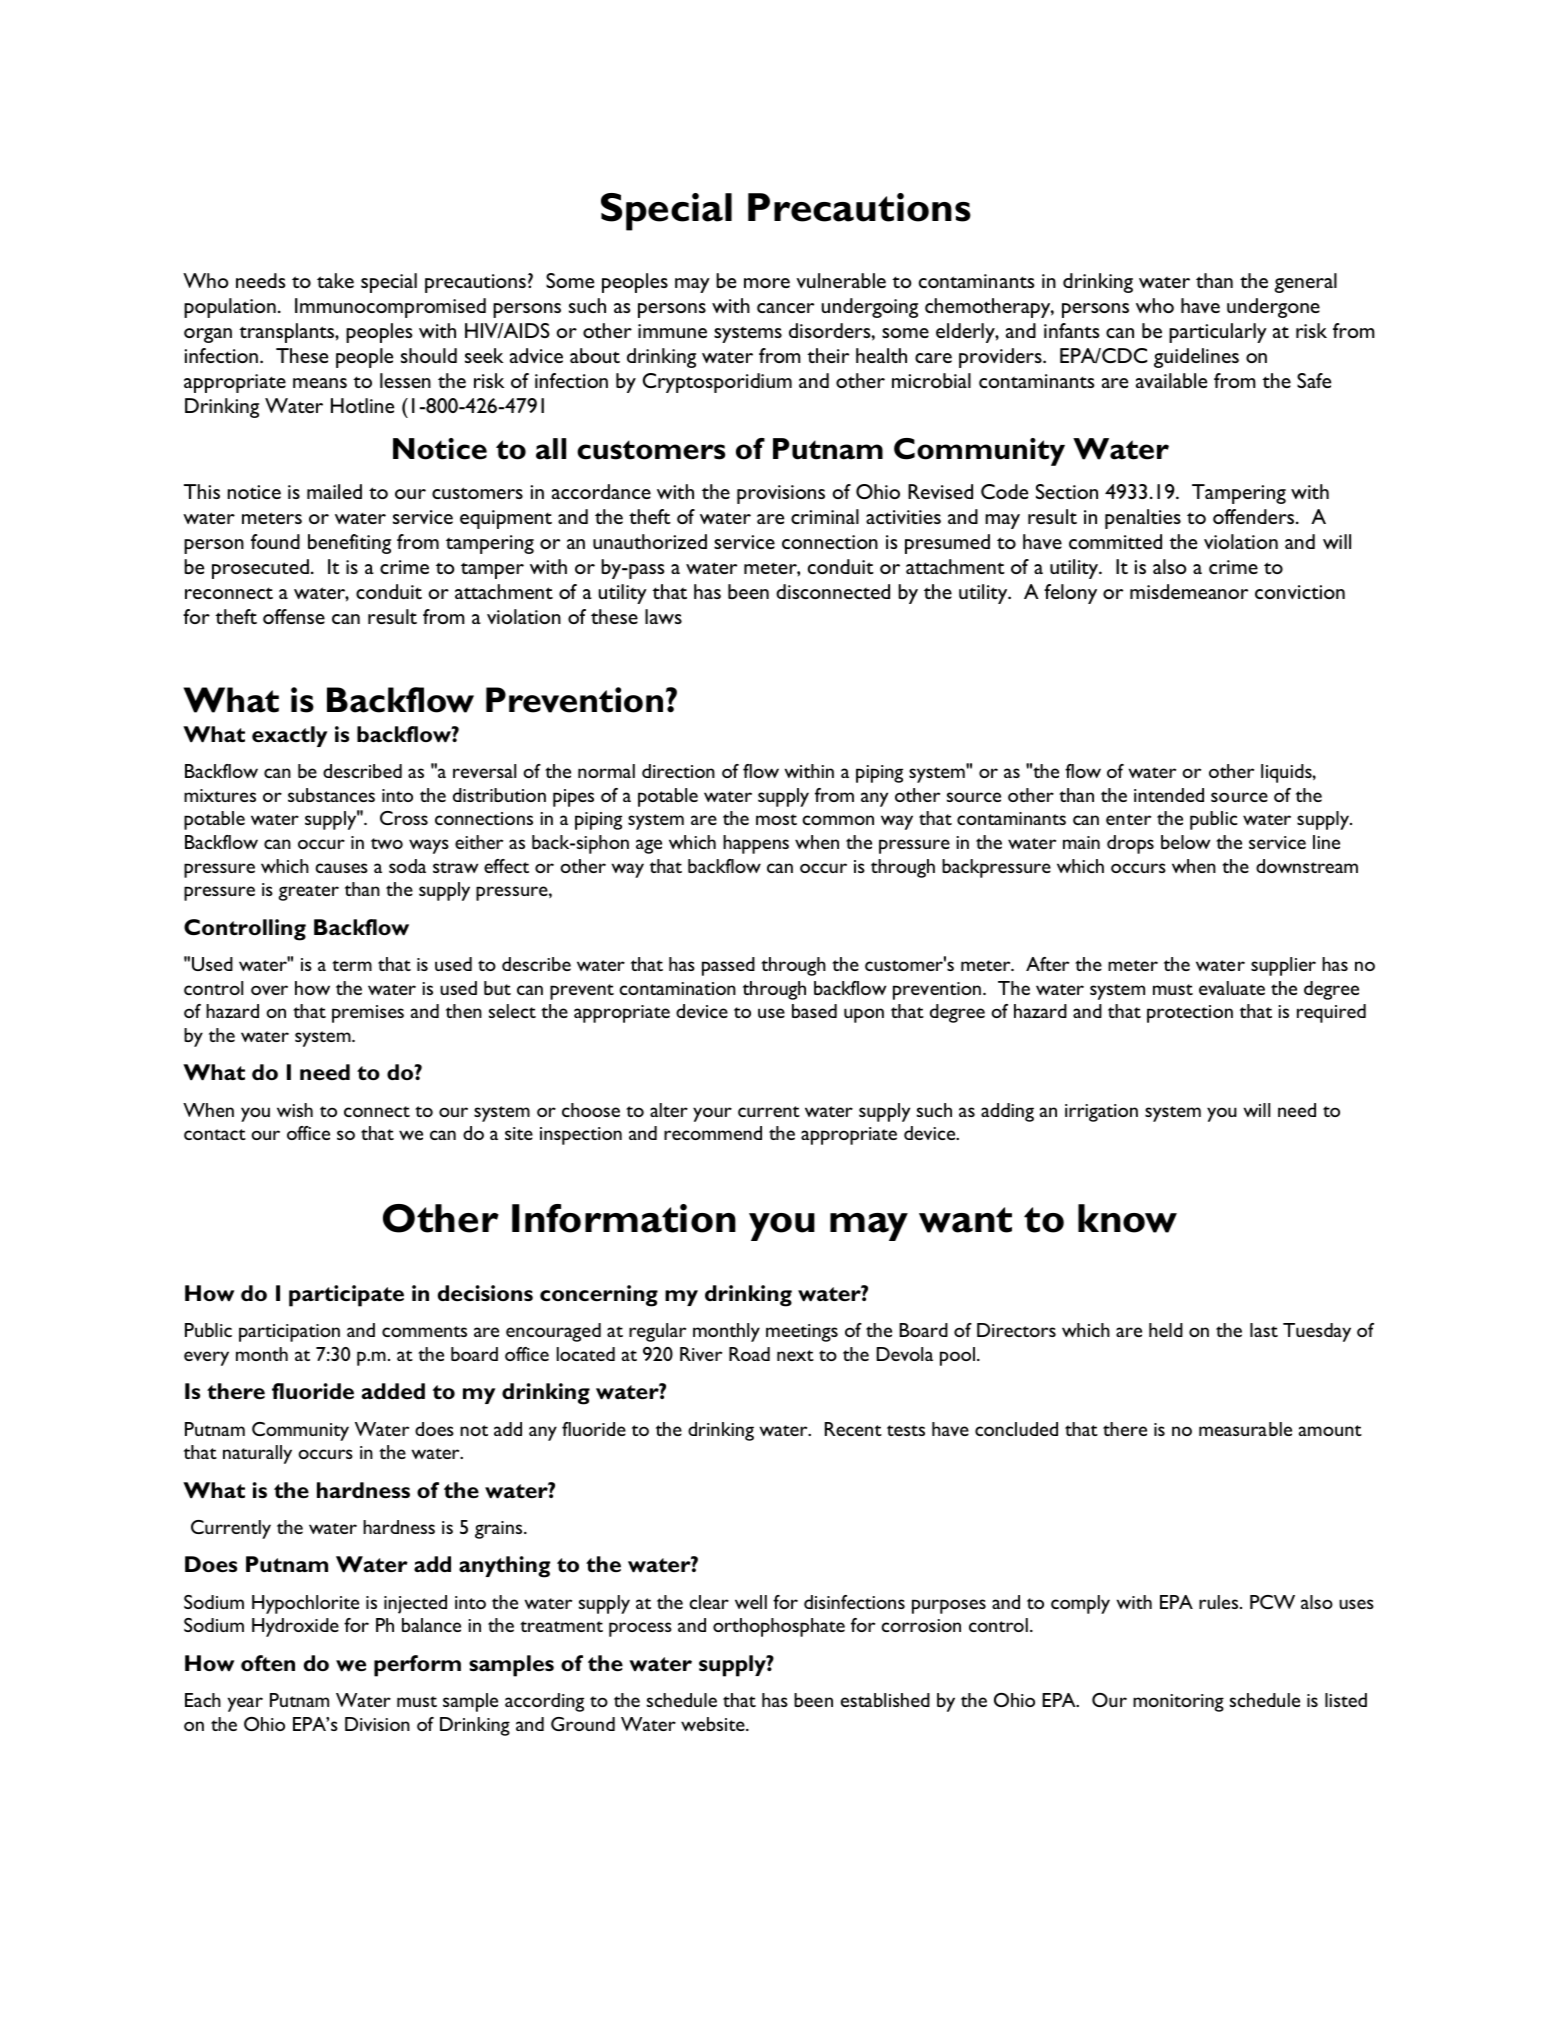  What do you see at coordinates (390, 308) in the screenshot?
I see `Immunocompromised` at bounding box center [390, 308].
